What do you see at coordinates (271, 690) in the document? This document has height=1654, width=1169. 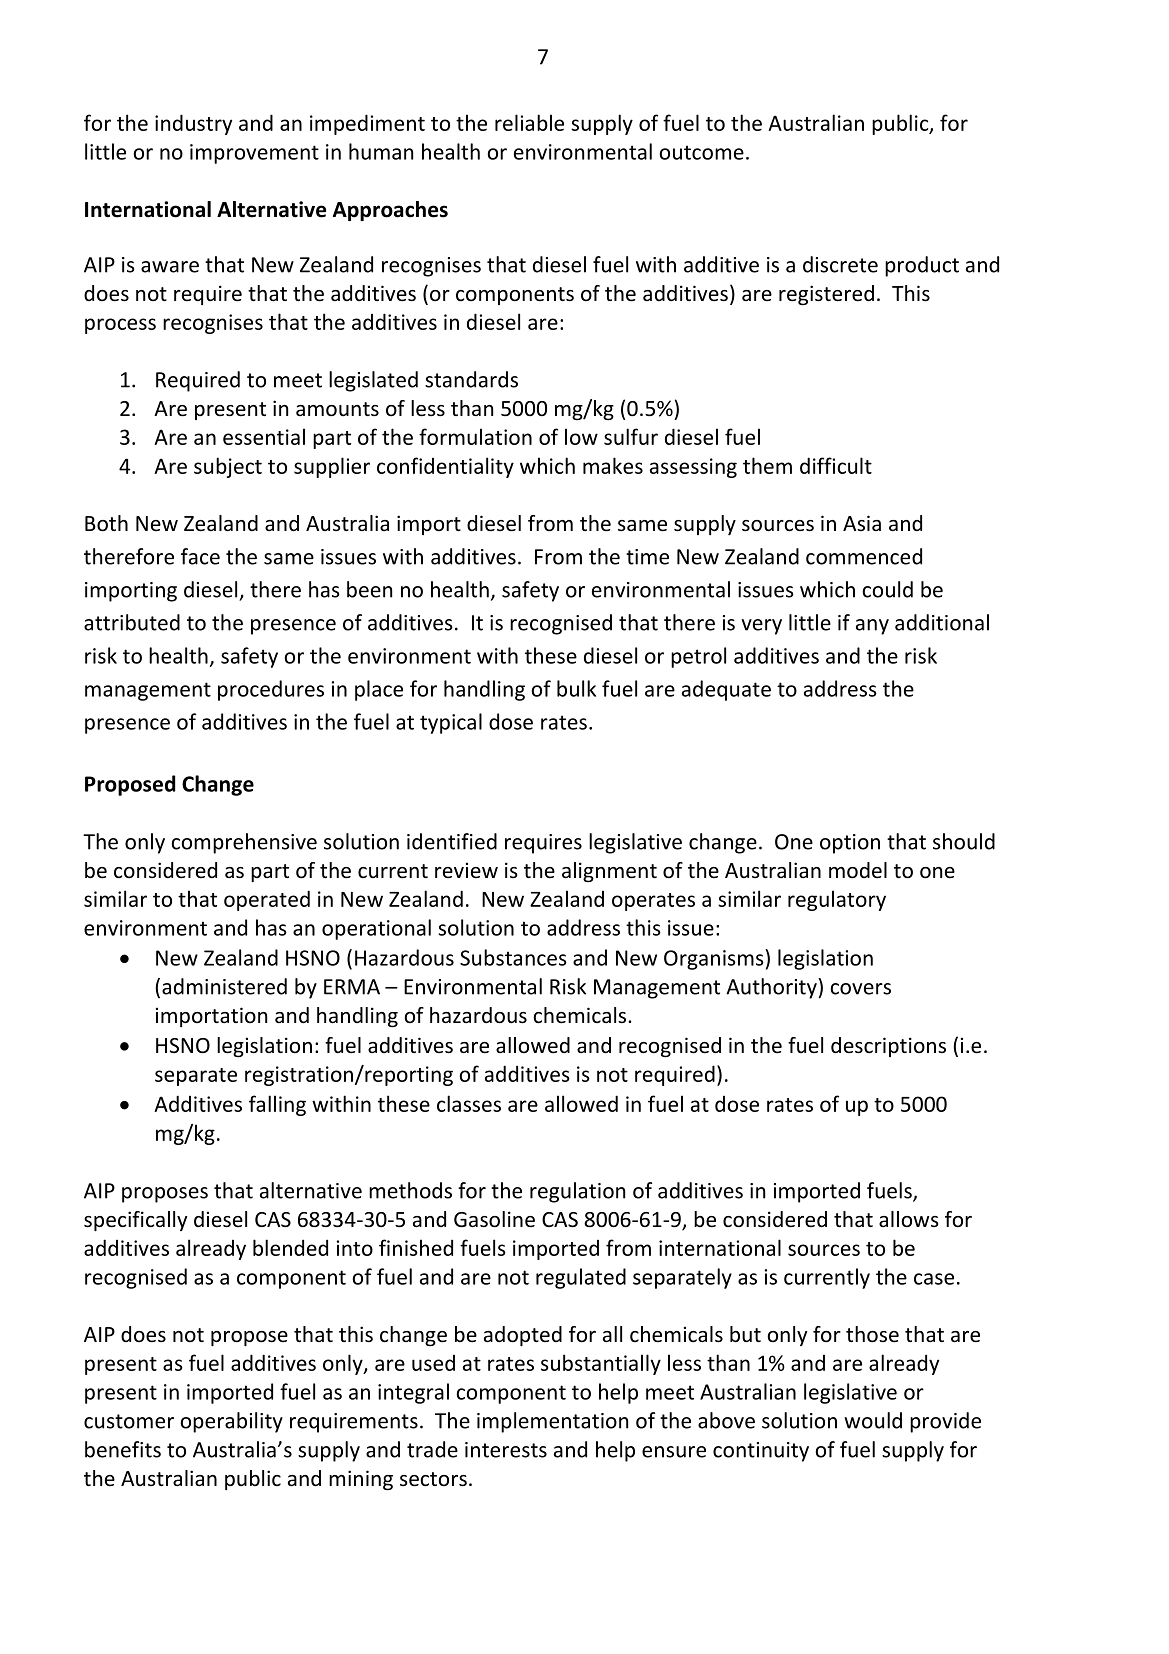 I see `procedures` at bounding box center [271, 690].
